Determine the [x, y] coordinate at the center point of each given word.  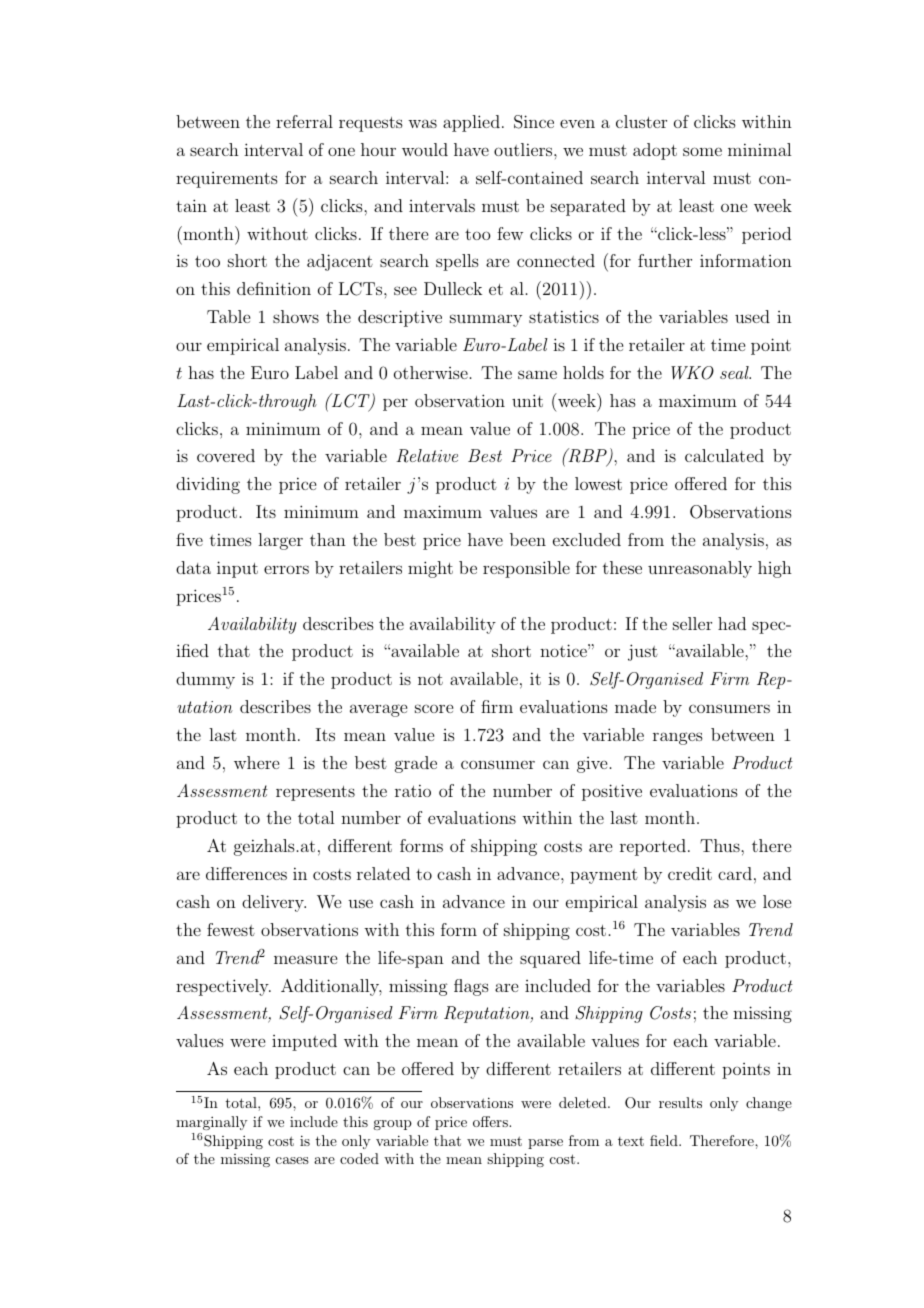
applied [471, 123]
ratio [413, 790]
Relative [427, 456]
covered [226, 455]
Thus [721, 845]
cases [292, 1160]
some [702, 151]
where [256, 762]
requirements [227, 180]
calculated [724, 455]
